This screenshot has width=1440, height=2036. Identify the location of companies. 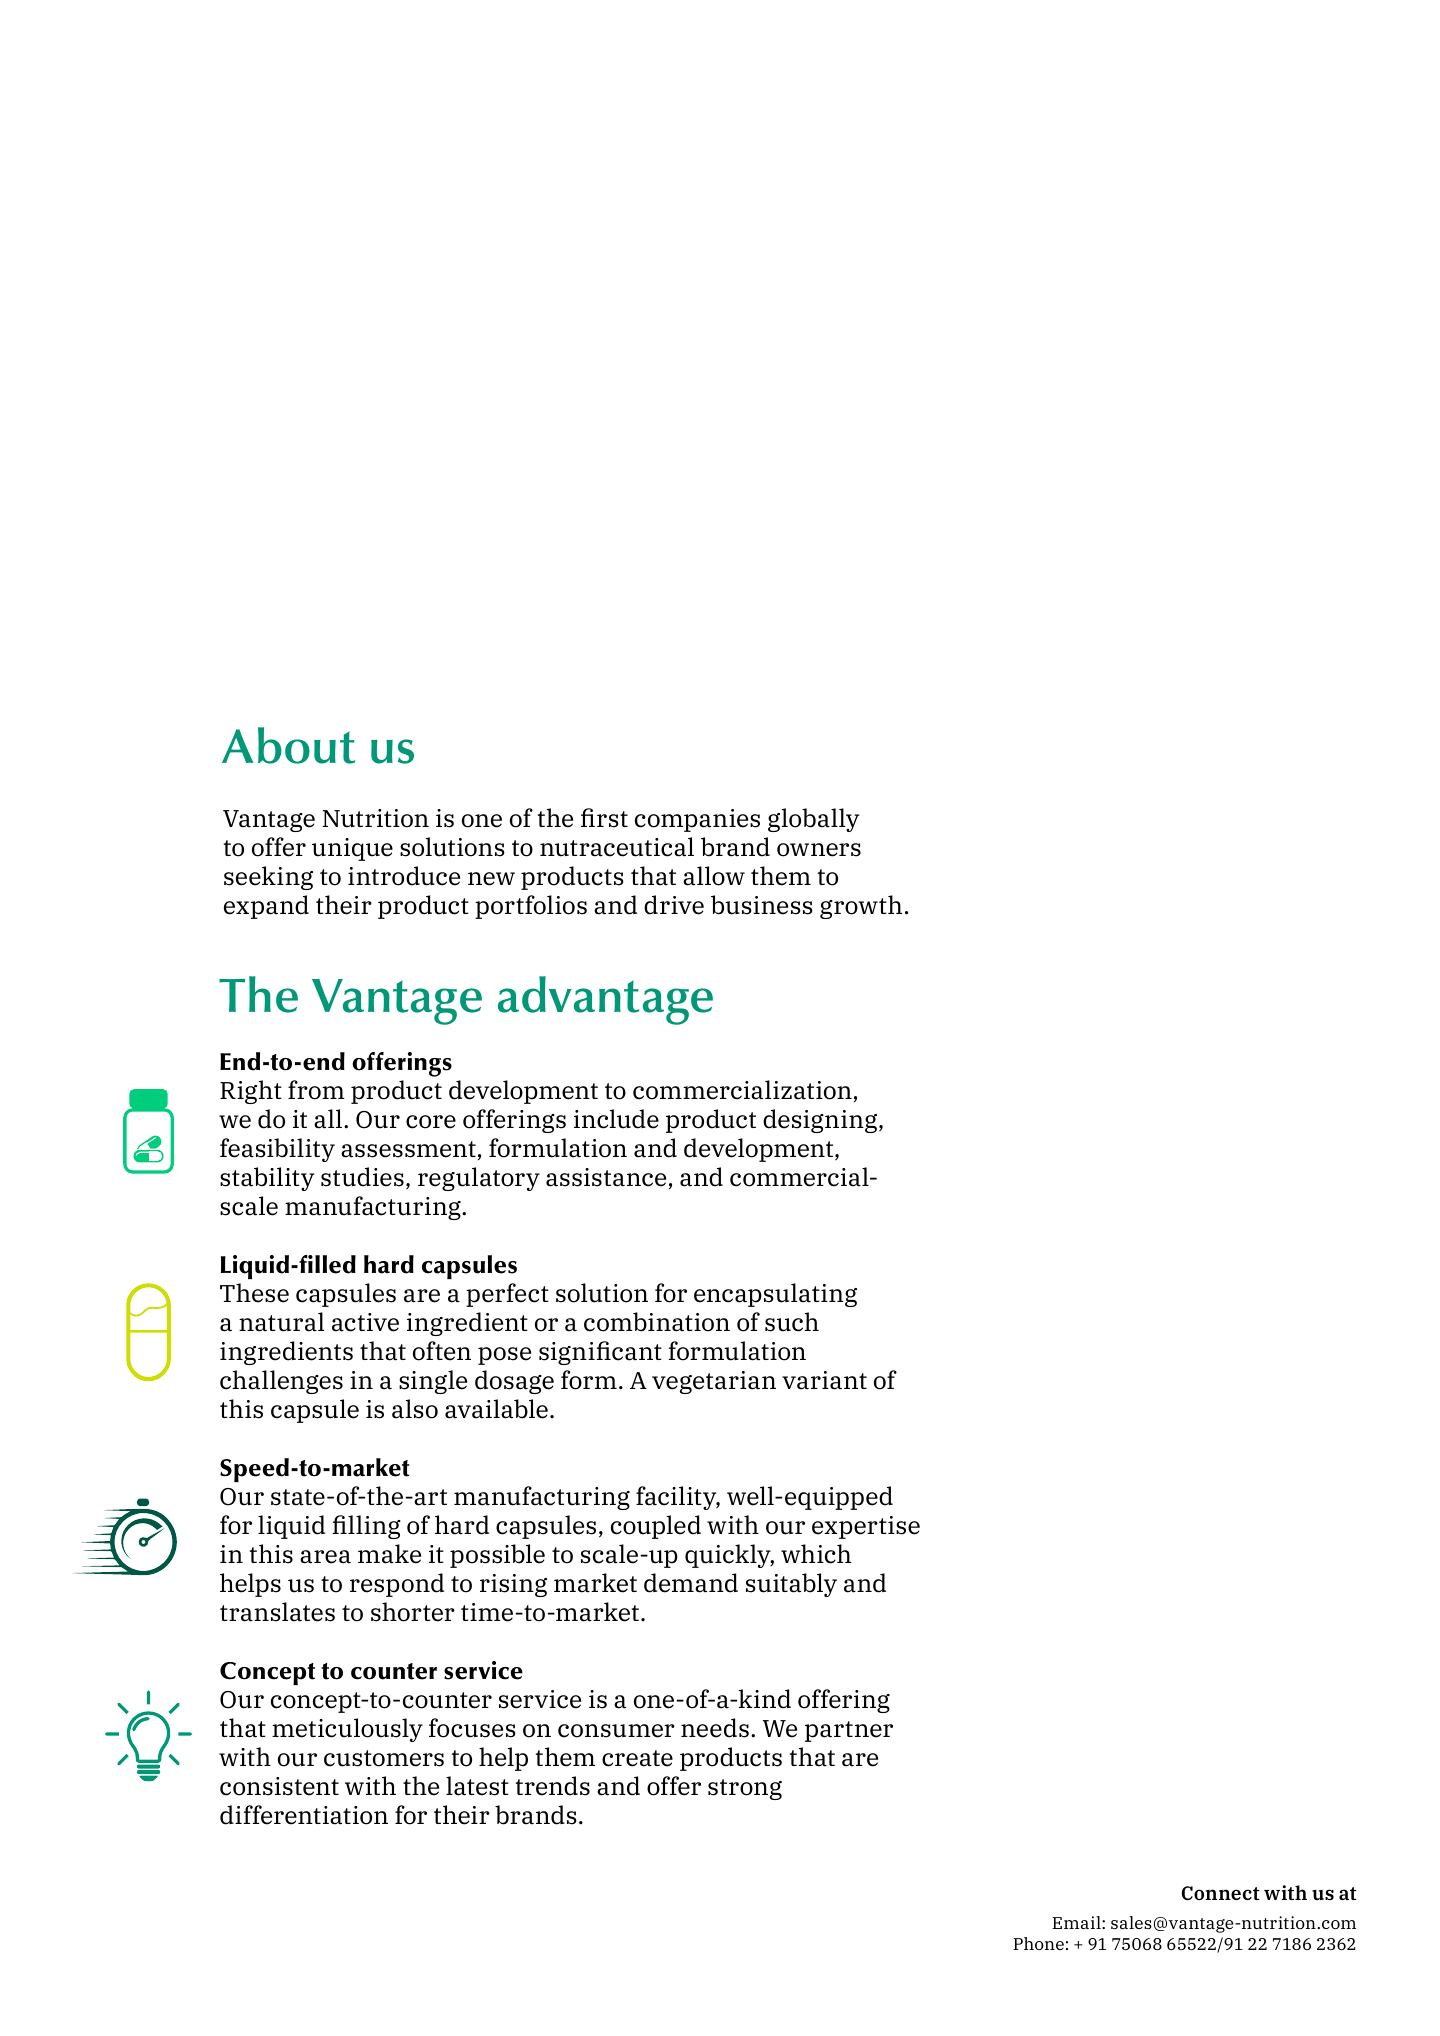
(697, 820).
